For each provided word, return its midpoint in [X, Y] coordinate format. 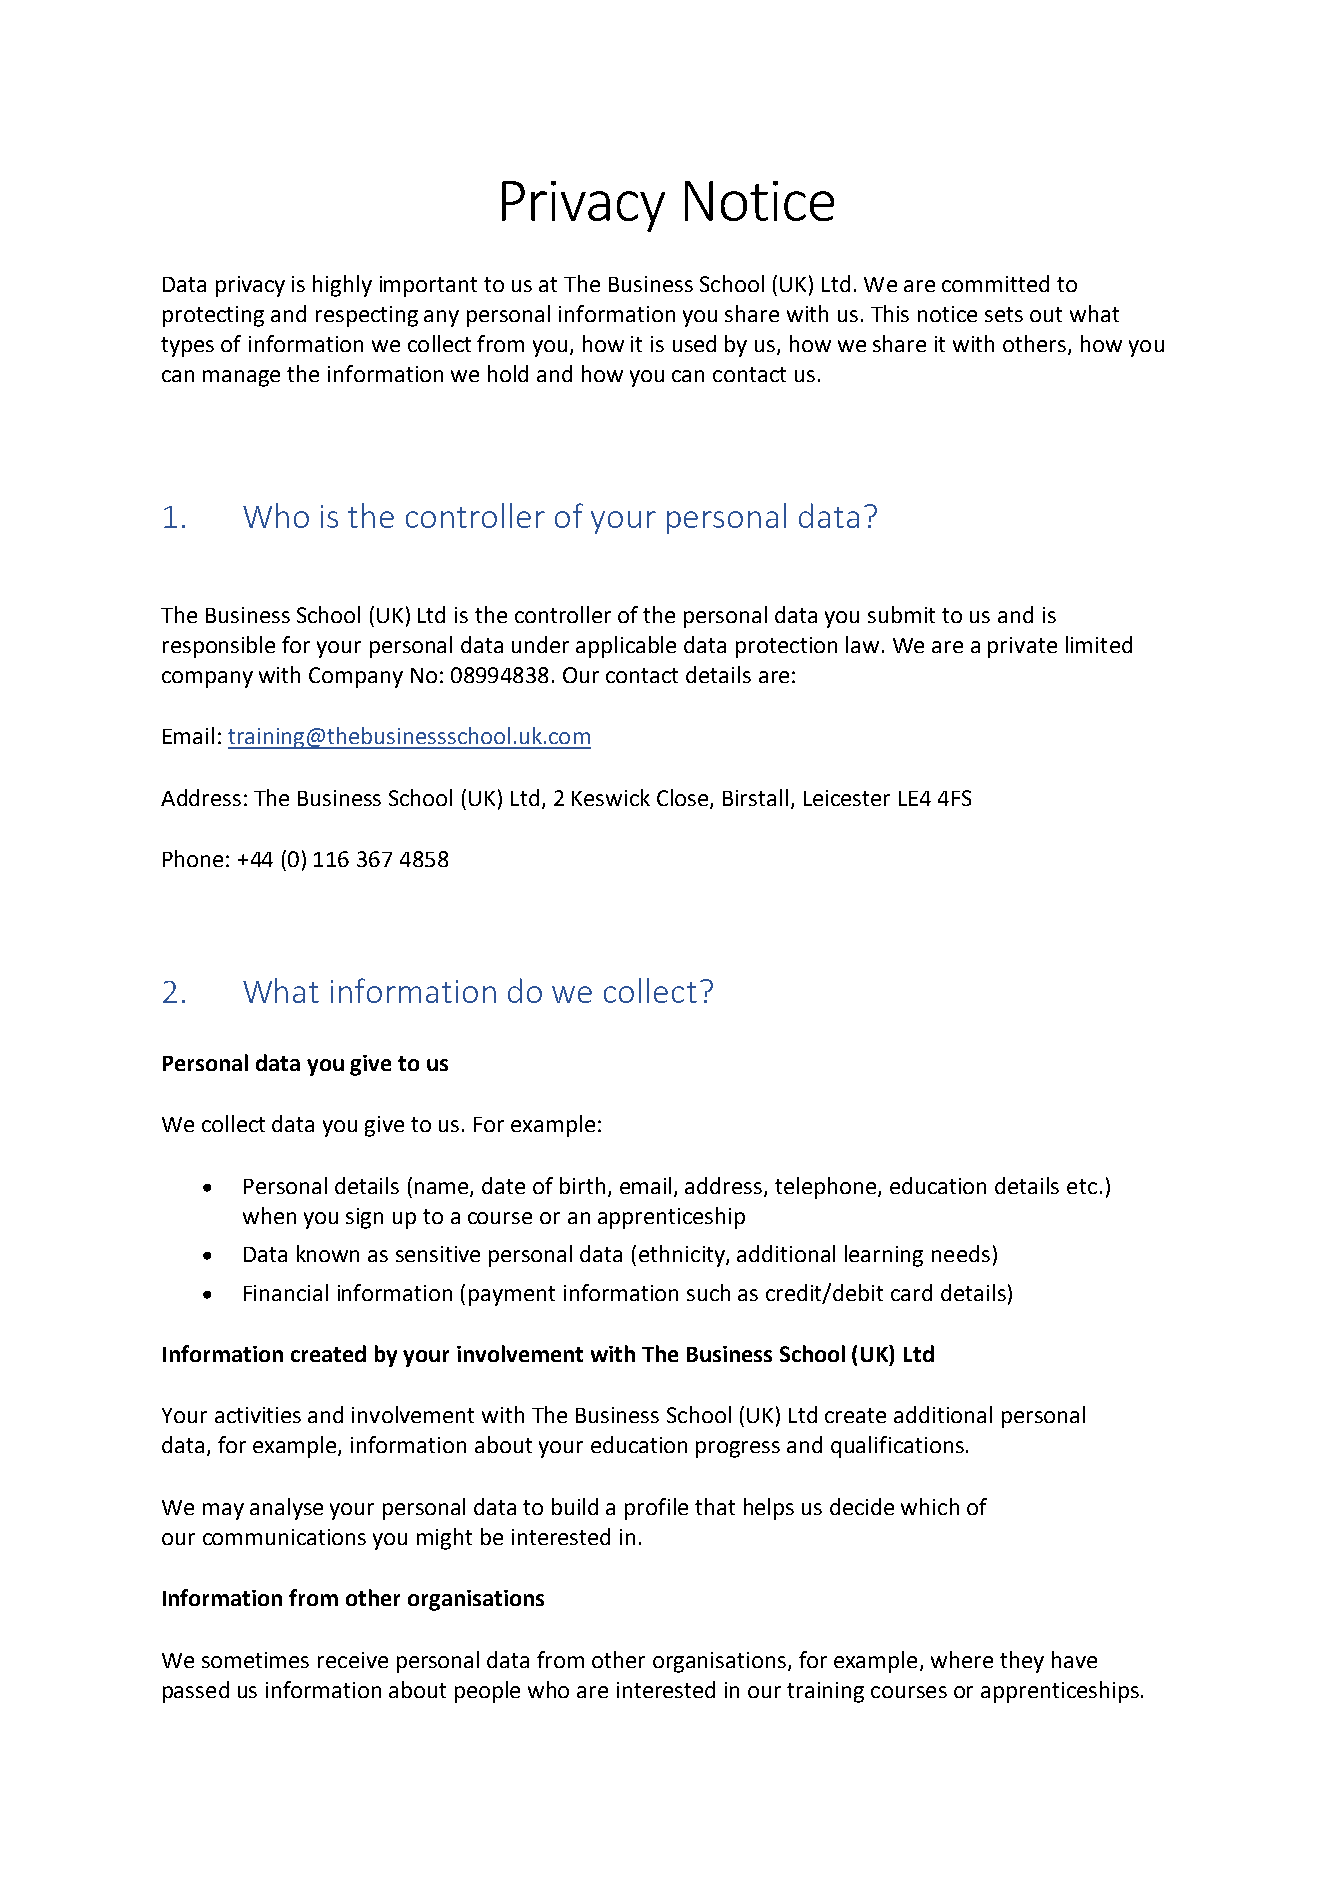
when [269, 1215]
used [694, 343]
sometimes [255, 1660]
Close [684, 799]
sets [1004, 314]
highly [342, 286]
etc [1082, 1186]
